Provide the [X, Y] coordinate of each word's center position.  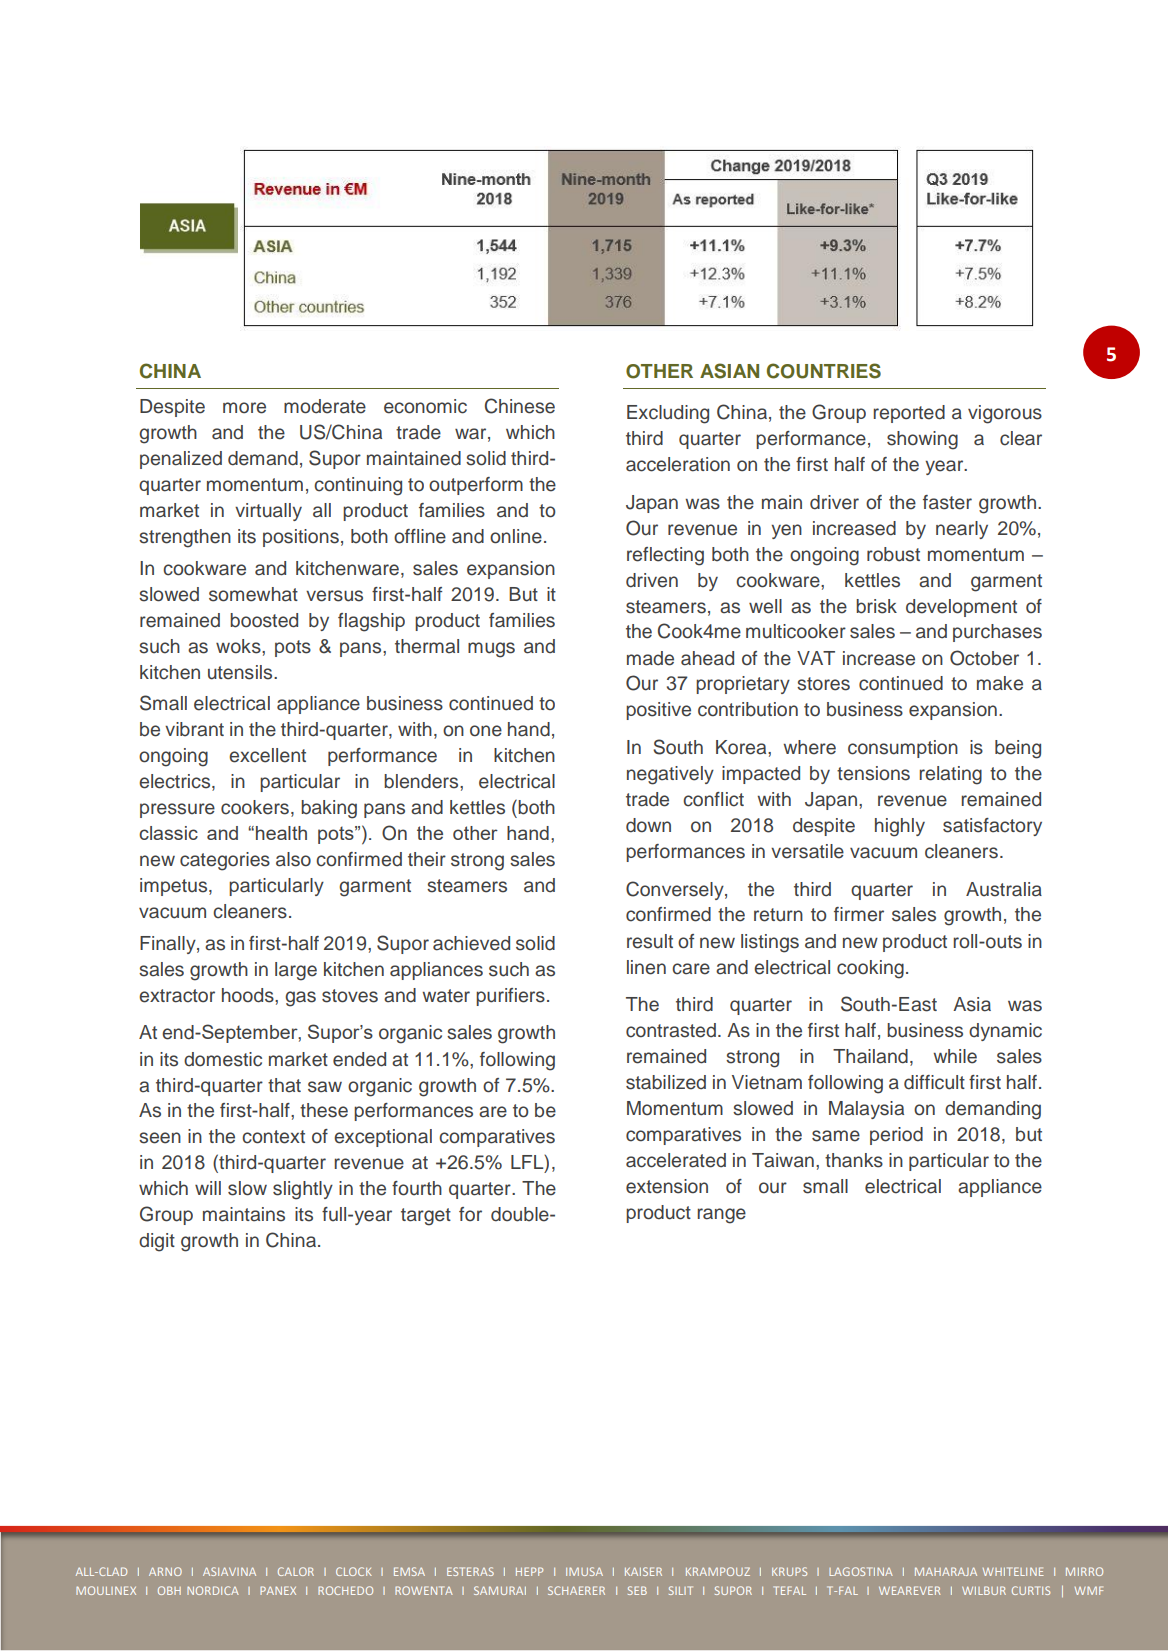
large [296, 971]
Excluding [668, 414]
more [244, 408]
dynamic [1005, 1032]
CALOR [296, 1571]
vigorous [1005, 414]
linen [646, 967]
